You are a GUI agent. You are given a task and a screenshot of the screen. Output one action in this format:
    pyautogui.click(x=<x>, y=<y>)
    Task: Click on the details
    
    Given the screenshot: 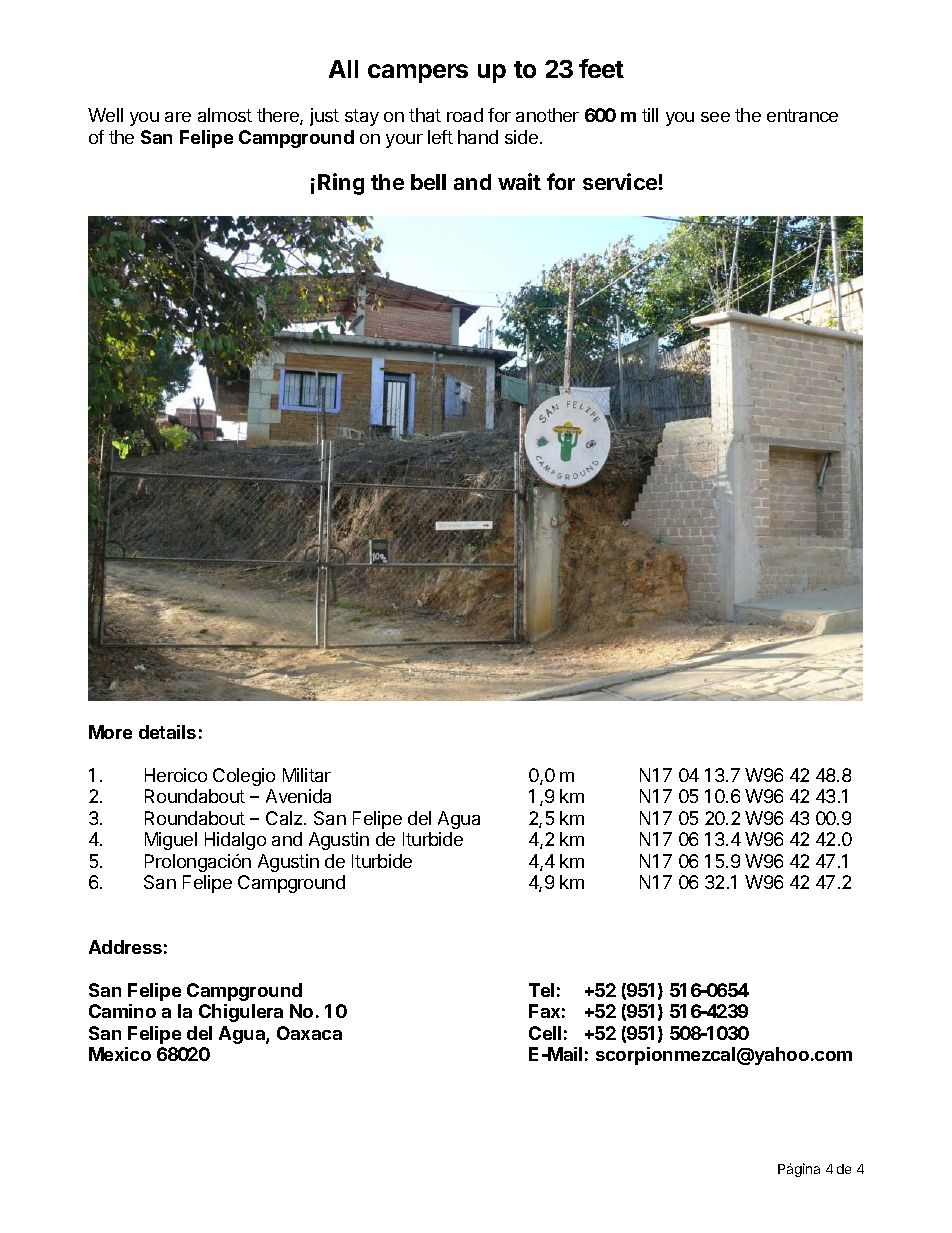 What is the action you would take?
    pyautogui.click(x=167, y=732)
